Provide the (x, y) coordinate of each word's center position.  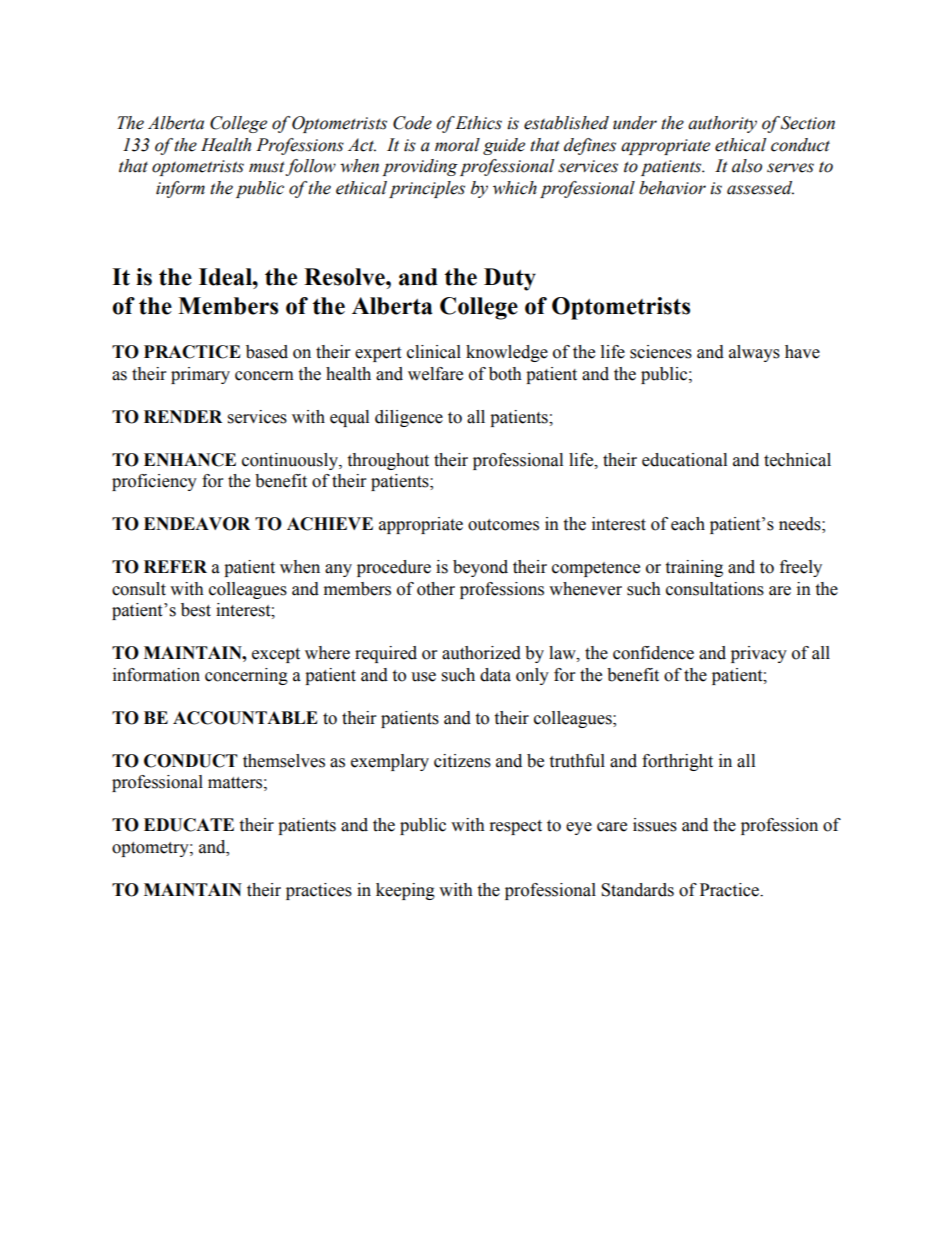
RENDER (183, 416)
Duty (510, 279)
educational (684, 460)
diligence (409, 418)
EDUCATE (189, 825)
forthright (677, 762)
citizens (462, 761)
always (754, 353)
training (694, 568)
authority (722, 124)
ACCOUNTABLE (245, 718)
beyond (480, 568)
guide (504, 146)
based (267, 352)
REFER (175, 566)
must (267, 168)
